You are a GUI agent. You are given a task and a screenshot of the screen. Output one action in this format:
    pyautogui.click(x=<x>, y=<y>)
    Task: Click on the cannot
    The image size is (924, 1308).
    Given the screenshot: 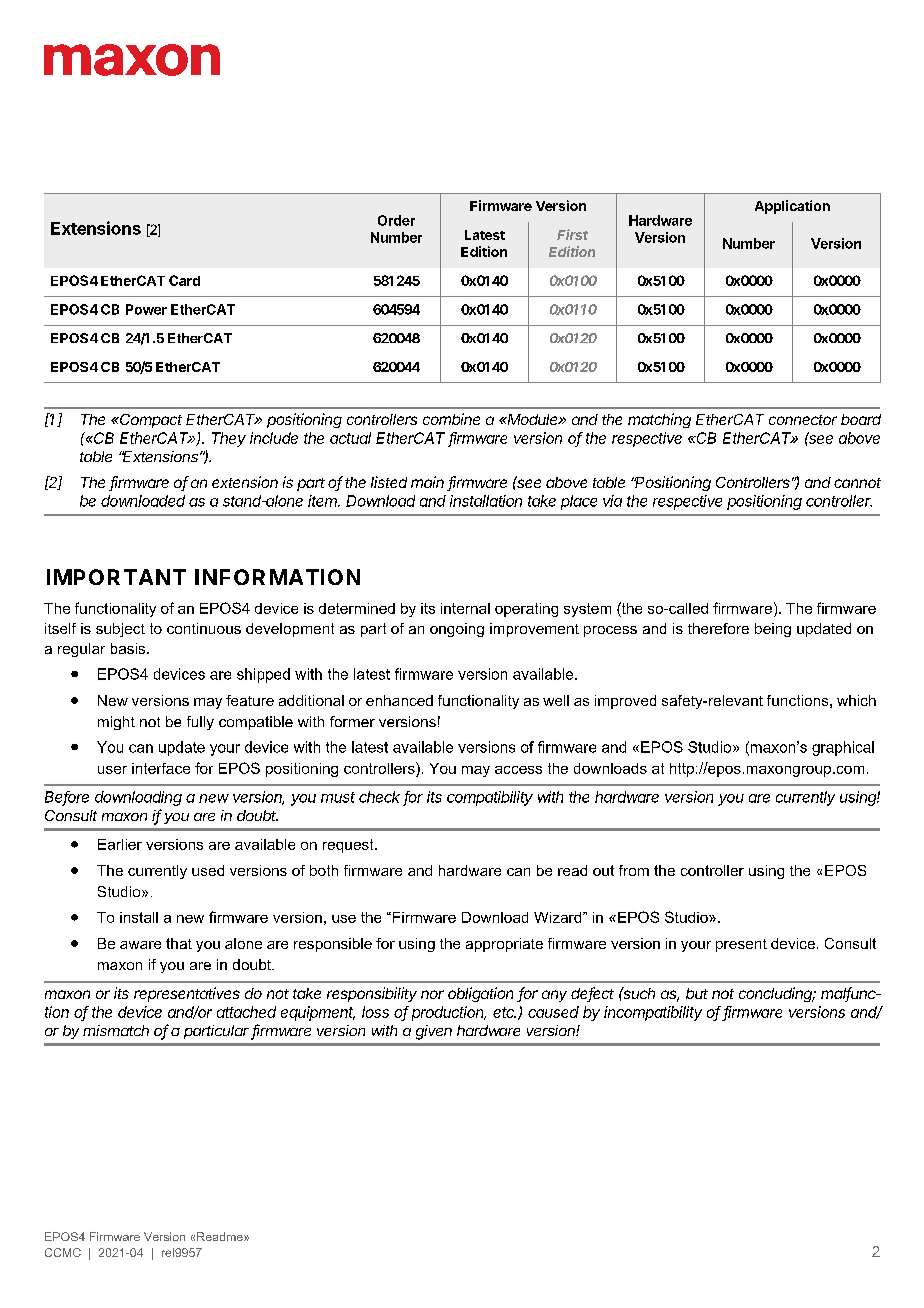 What is the action you would take?
    pyautogui.click(x=857, y=483)
